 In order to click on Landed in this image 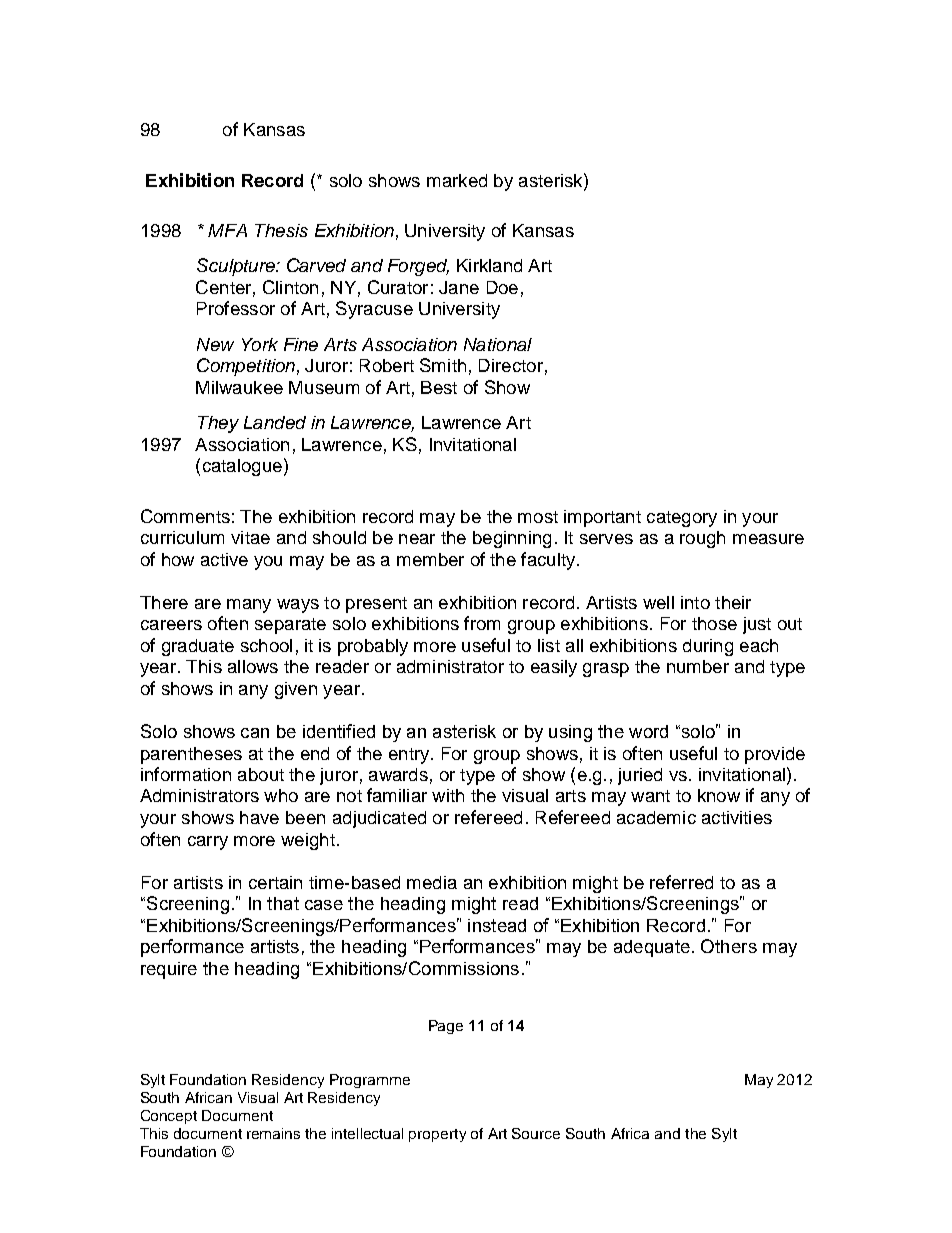, I will do `click(275, 422)`.
